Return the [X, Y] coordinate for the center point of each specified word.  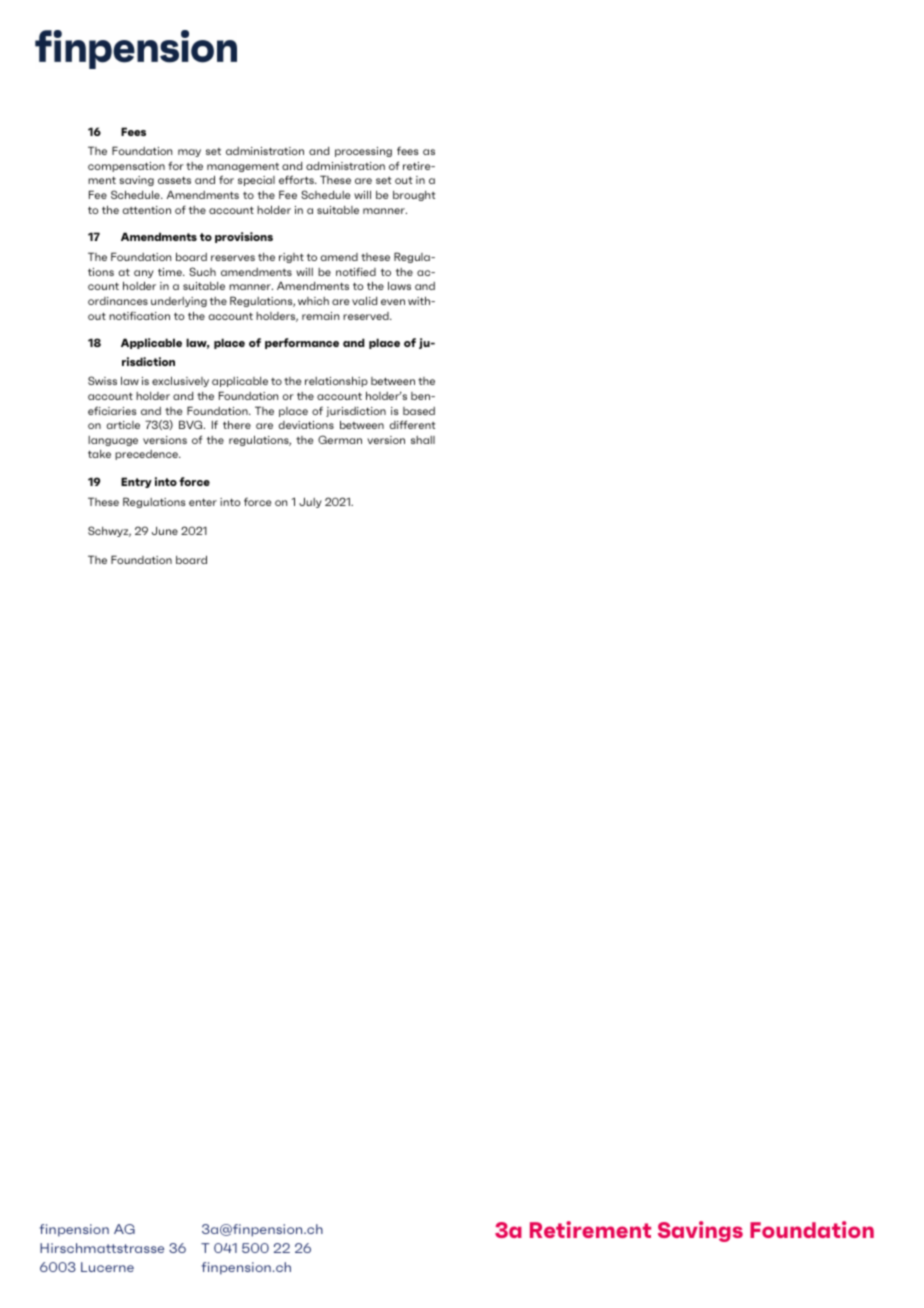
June [165, 531]
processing [363, 152]
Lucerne [107, 1267]
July [310, 502]
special [256, 181]
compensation [126, 167]
